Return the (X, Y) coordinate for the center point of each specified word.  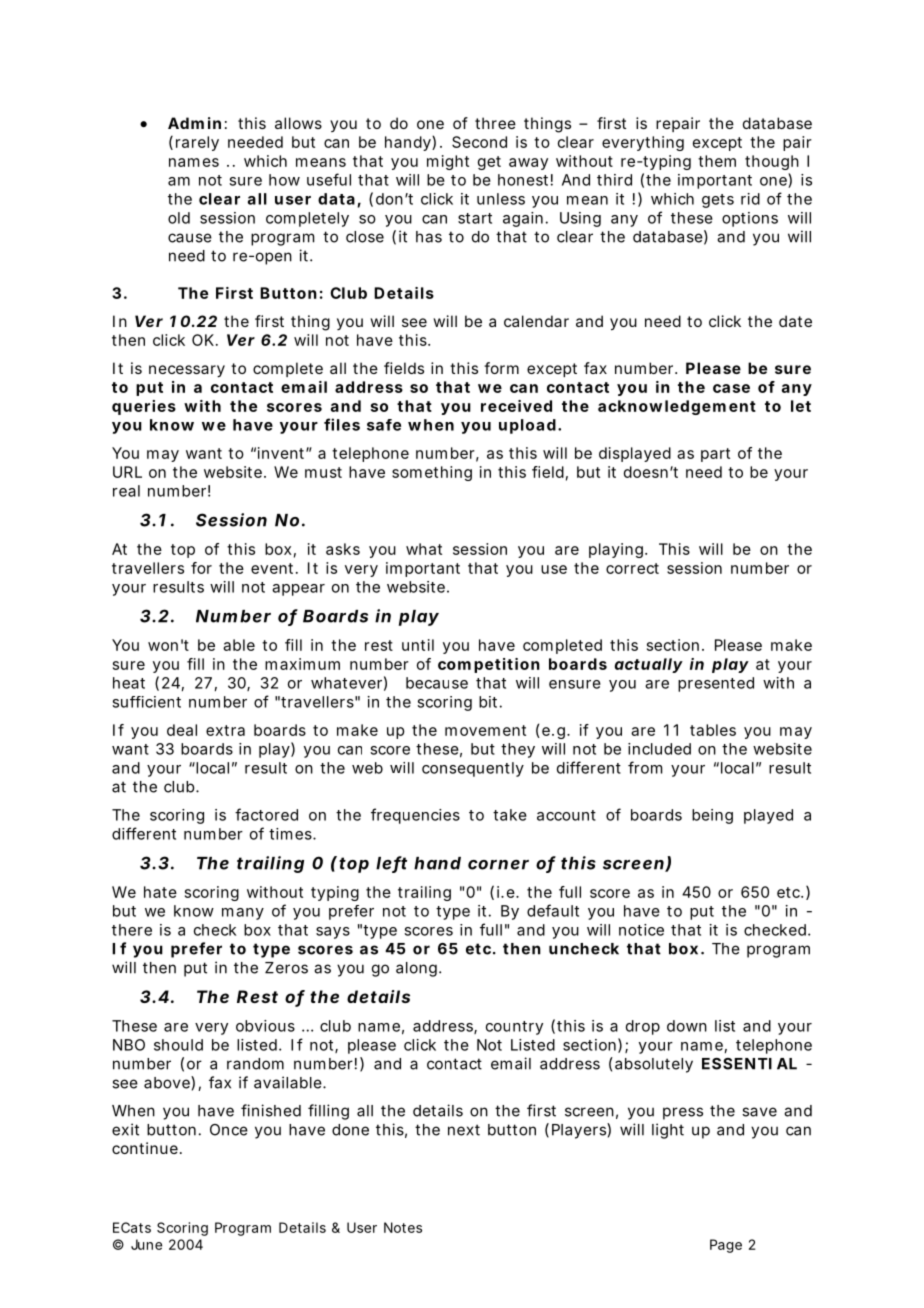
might (448, 162)
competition (489, 665)
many (243, 914)
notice (641, 930)
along (418, 969)
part (715, 455)
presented (716, 684)
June (146, 1244)
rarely (197, 143)
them (717, 161)
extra (225, 730)
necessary (187, 371)
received (516, 406)
